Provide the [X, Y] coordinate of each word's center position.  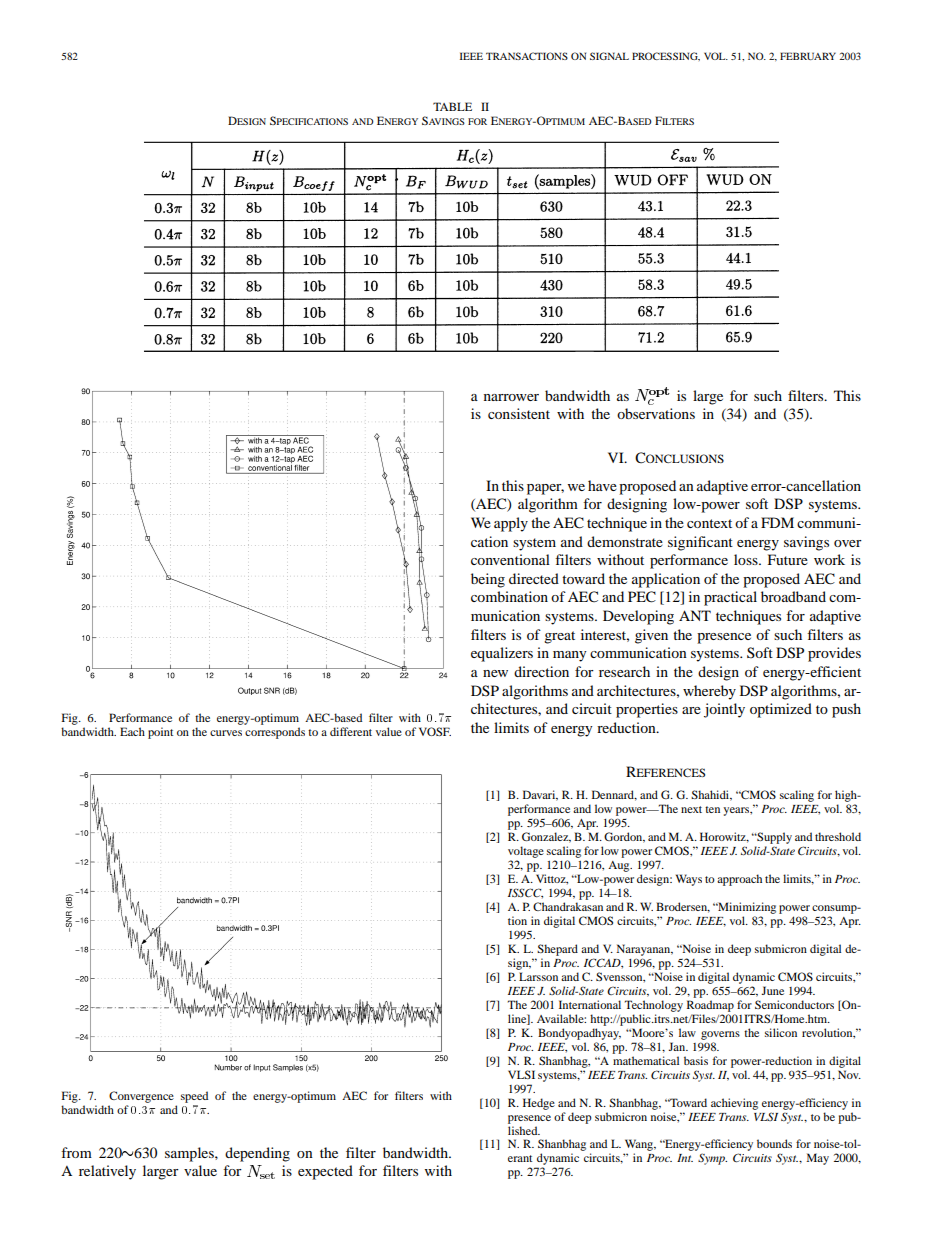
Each [132, 731]
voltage [526, 853]
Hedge [539, 1104]
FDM [777, 522]
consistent [519, 413]
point [160, 733]
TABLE [452, 106]
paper [545, 489]
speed [194, 1097]
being [488, 580]
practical [730, 598]
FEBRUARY [808, 56]
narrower [511, 397]
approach [739, 880]
